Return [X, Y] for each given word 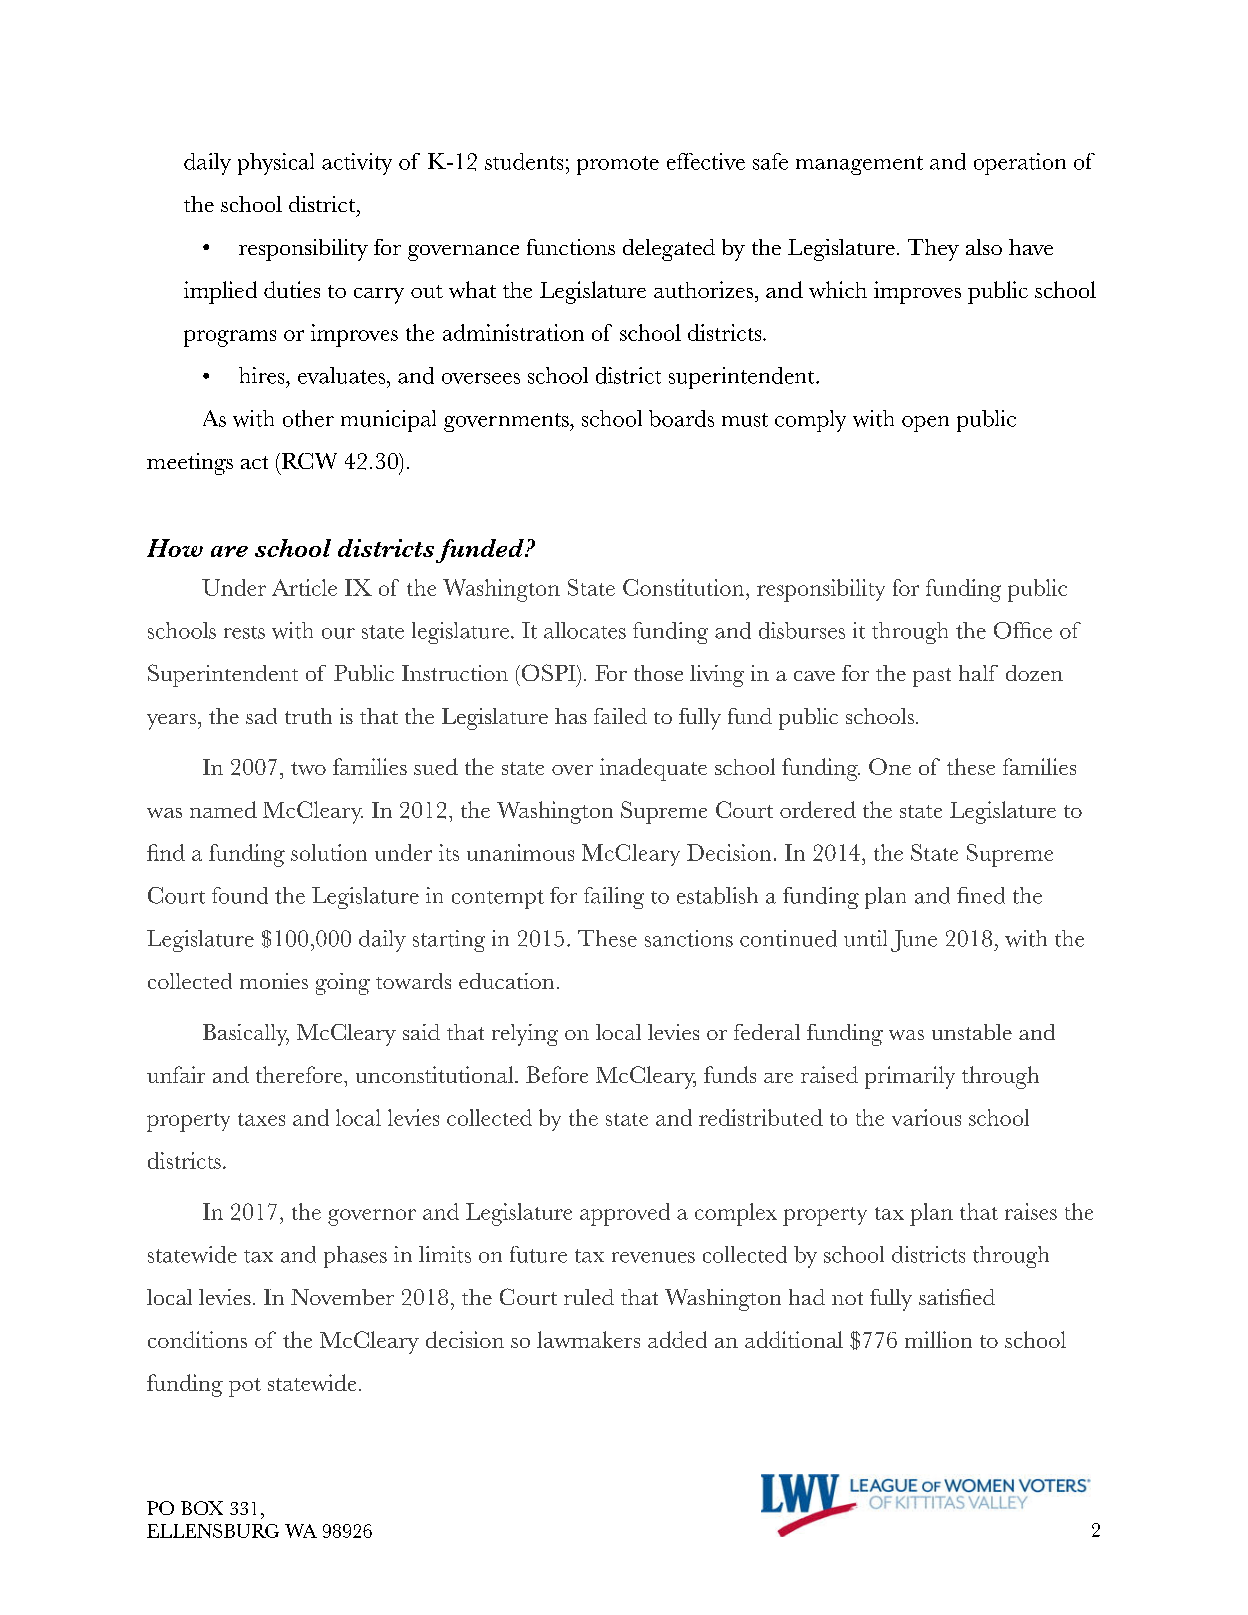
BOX [202, 1508]
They [933, 250]
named [223, 809]
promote [618, 165]
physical [276, 164]
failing [614, 898]
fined [981, 895]
